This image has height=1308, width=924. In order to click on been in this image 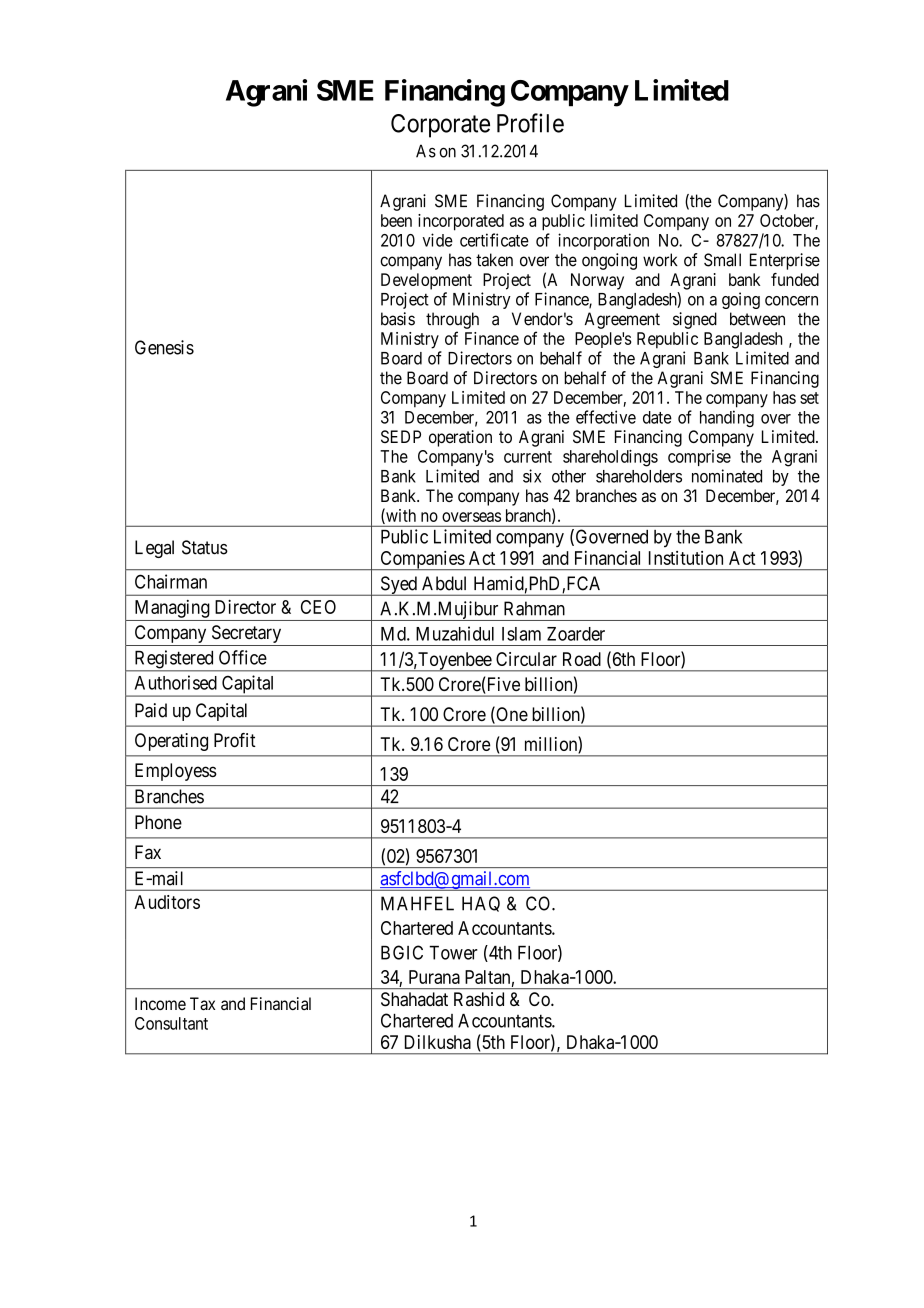, I will do `click(396, 220)`.
